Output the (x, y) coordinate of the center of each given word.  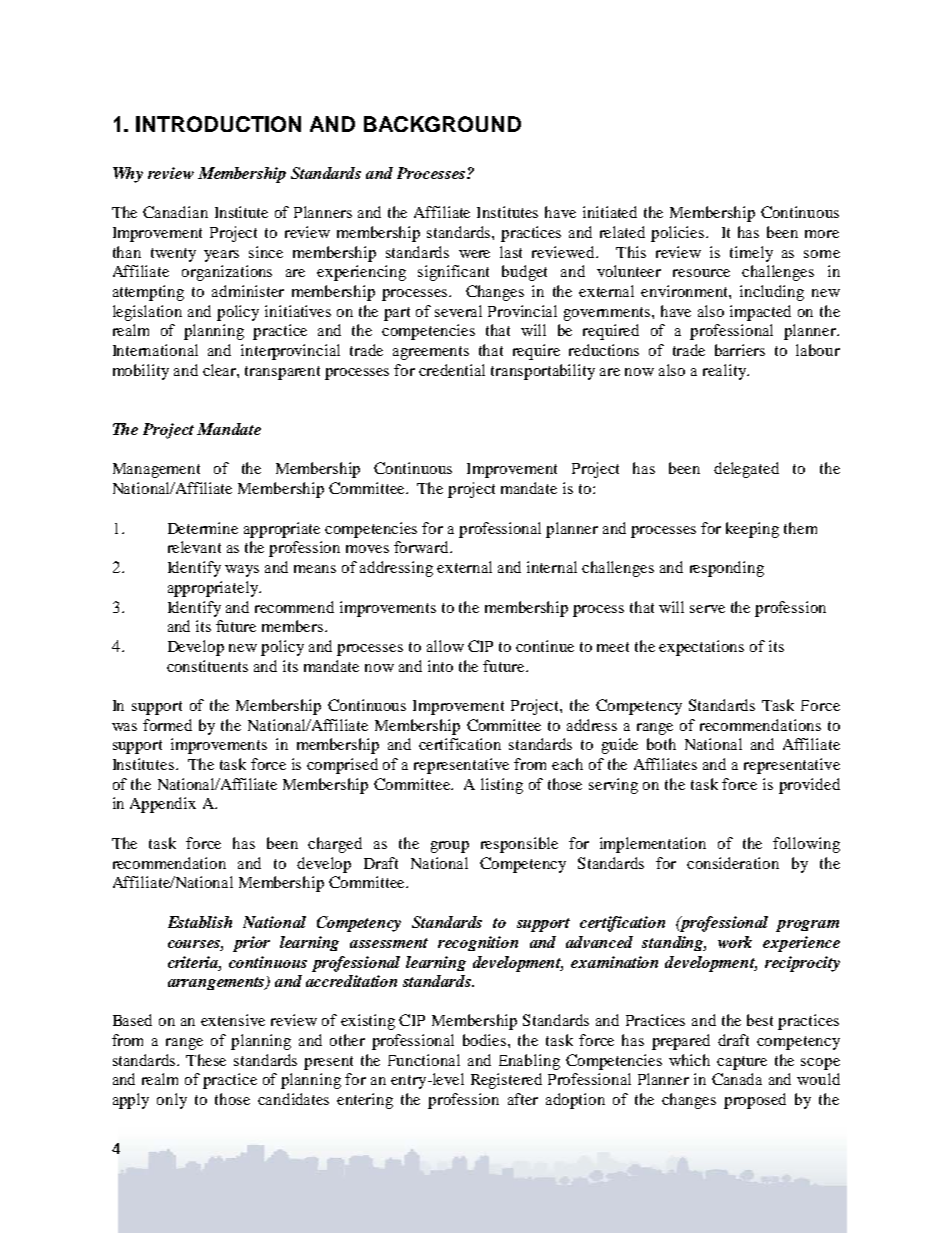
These (206, 1060)
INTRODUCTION (218, 124)
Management (156, 470)
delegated (746, 470)
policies (679, 234)
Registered (506, 1081)
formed (167, 725)
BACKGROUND (442, 124)
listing (502, 786)
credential (452, 370)
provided (809, 786)
